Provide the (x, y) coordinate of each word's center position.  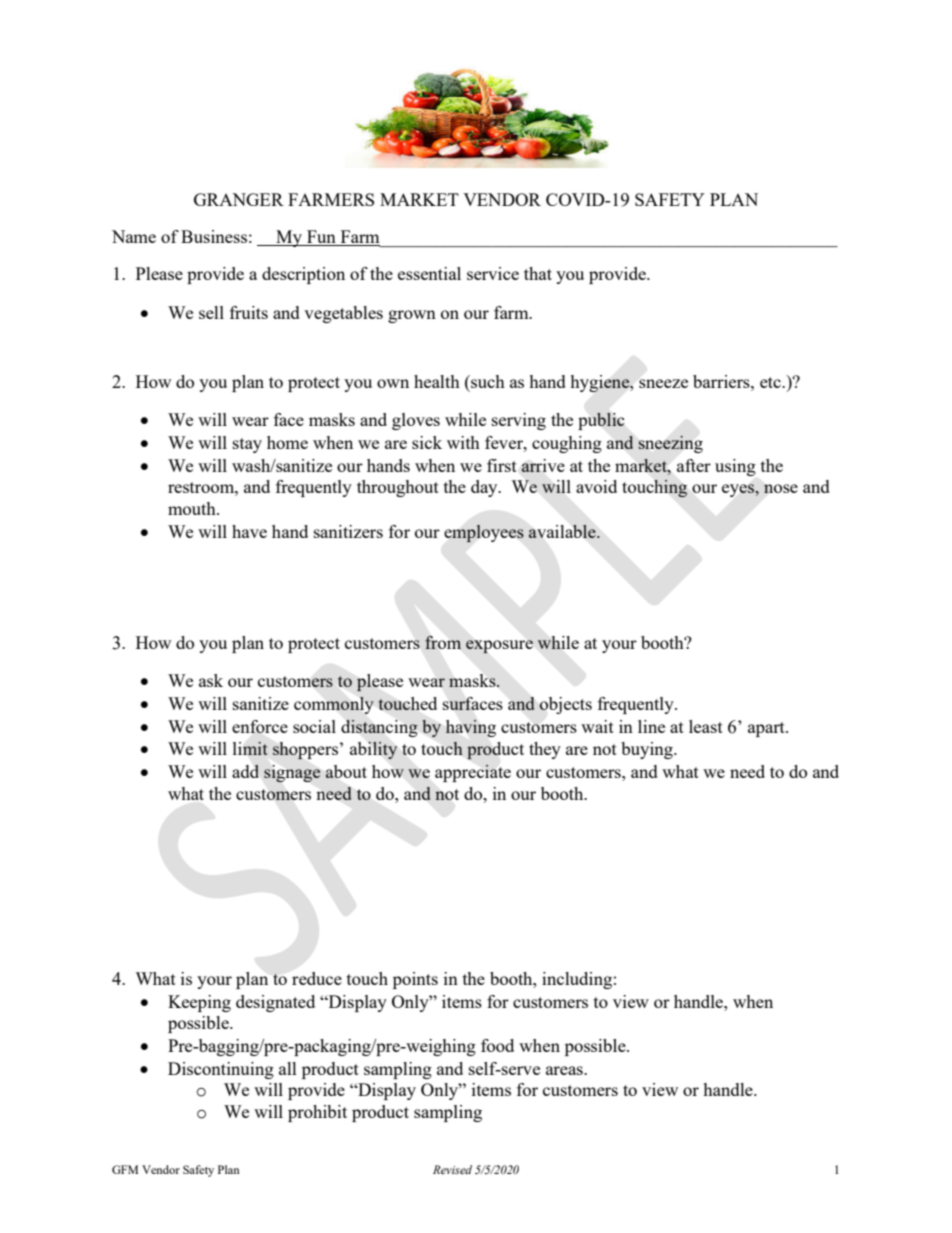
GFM (125, 1169)
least (706, 726)
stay (247, 445)
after (694, 465)
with (463, 442)
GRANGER (239, 199)
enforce (260, 726)
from (443, 642)
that (538, 273)
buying (648, 750)
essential (429, 273)
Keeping (199, 1003)
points (415, 980)
